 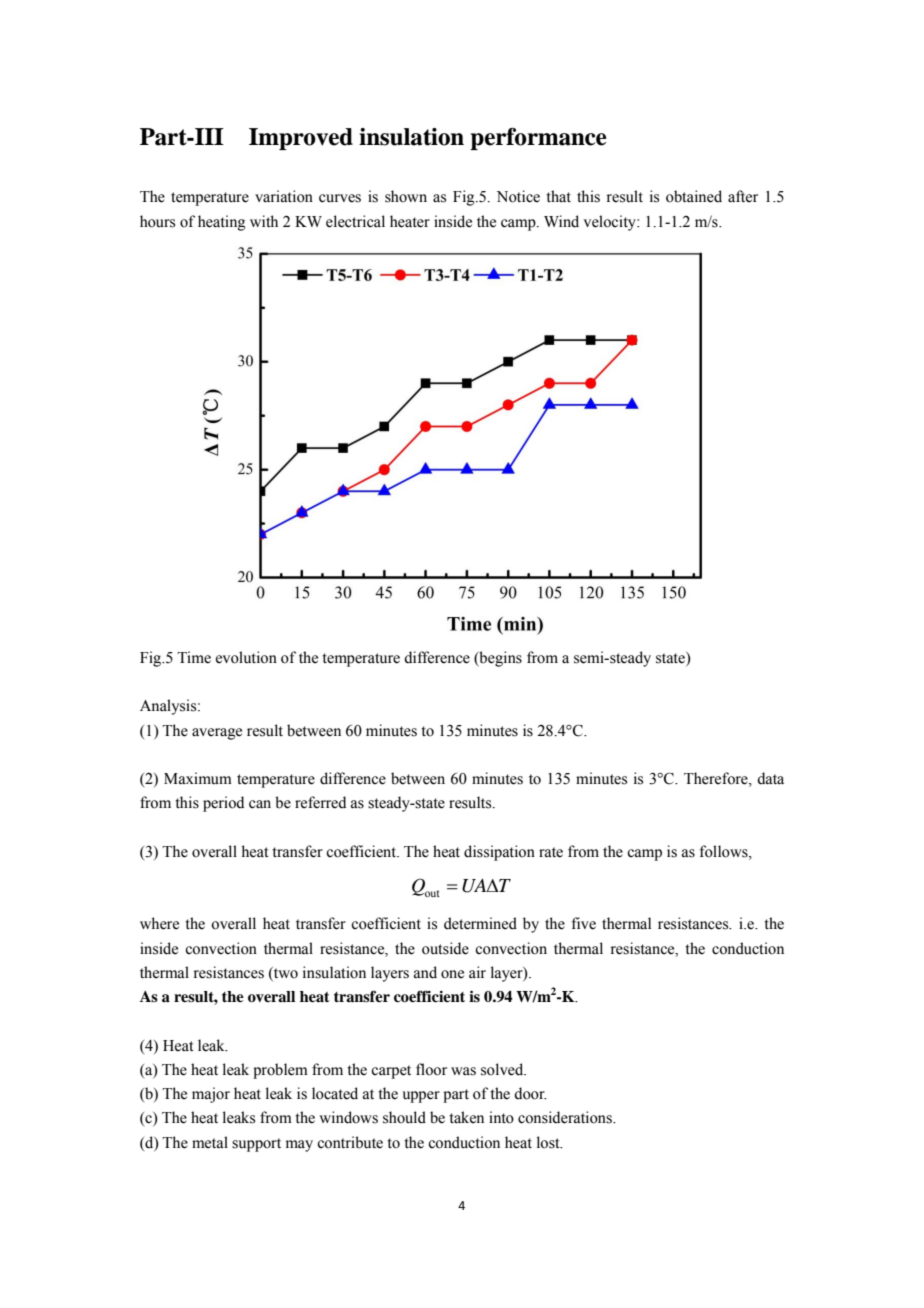 What do you see at coordinates (518, 196) in the screenshot?
I see `Notice` at bounding box center [518, 196].
